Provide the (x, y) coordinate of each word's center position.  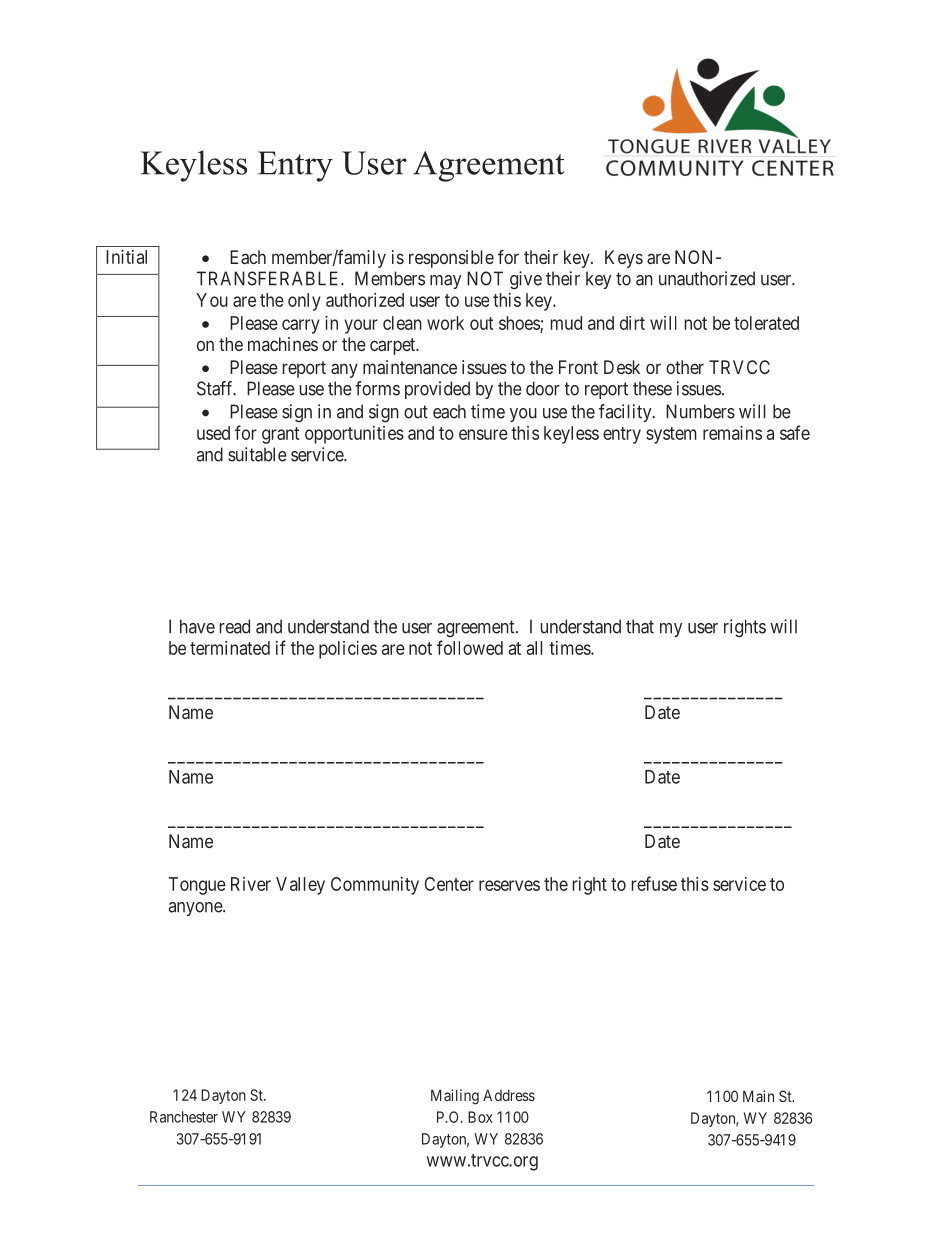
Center (449, 884)
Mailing (455, 1097)
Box (480, 1117)
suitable (257, 454)
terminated (230, 648)
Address (509, 1095)
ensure (483, 434)
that (640, 626)
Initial (126, 257)
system (671, 435)
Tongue (197, 886)
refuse (654, 883)
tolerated (766, 323)
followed (470, 647)
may (445, 282)
